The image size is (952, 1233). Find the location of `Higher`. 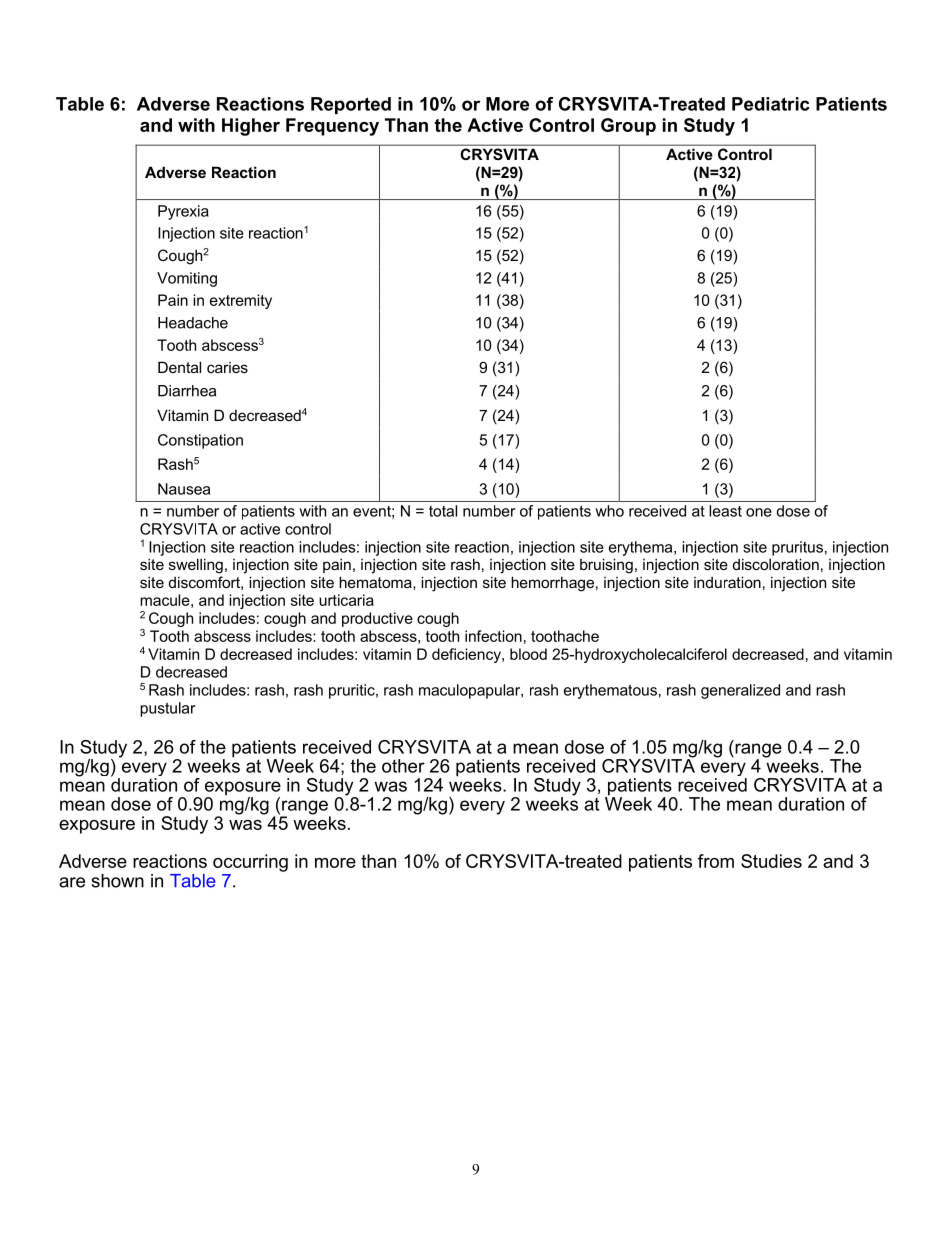

Higher is located at coordinates (251, 127).
